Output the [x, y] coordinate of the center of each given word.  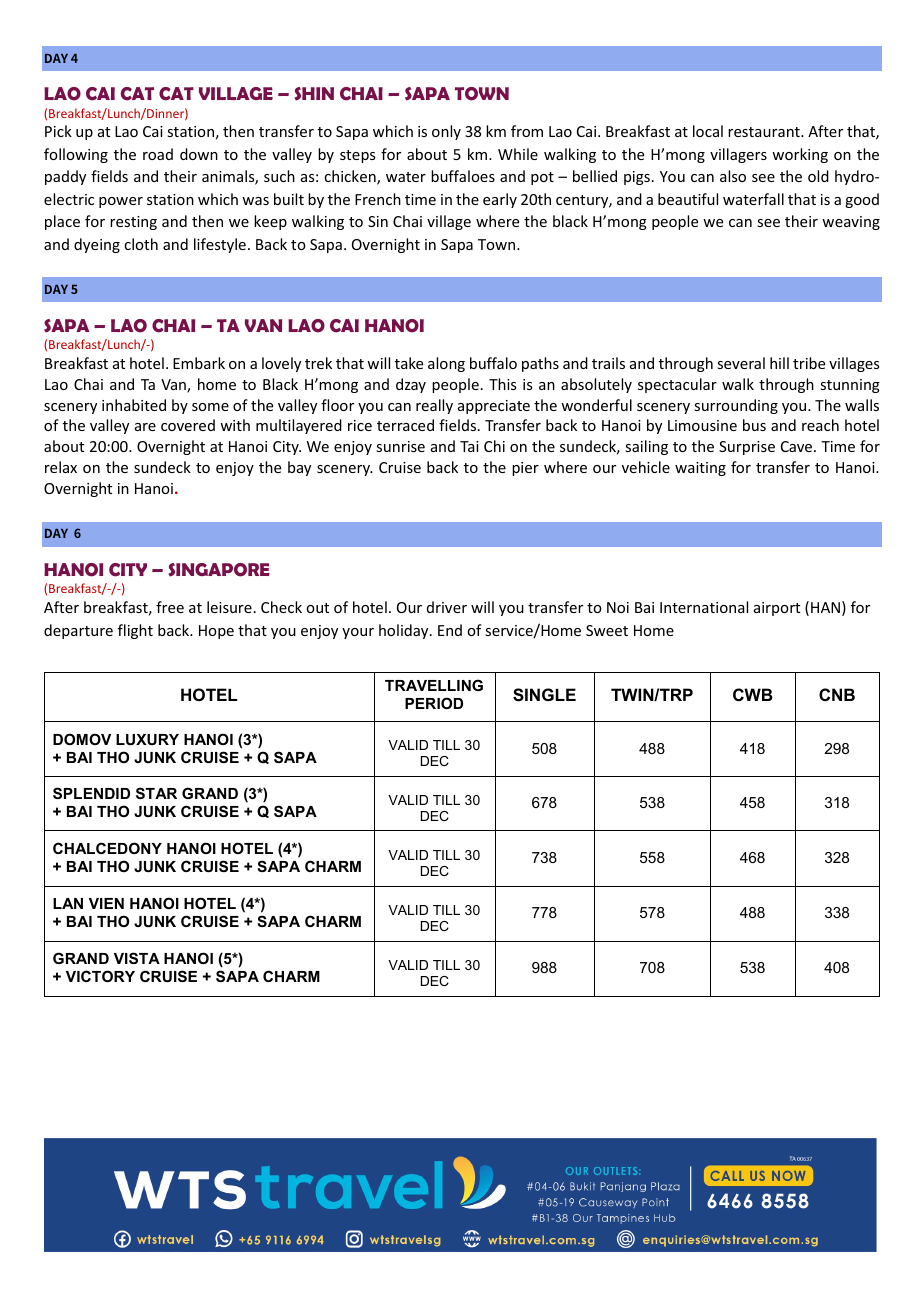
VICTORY [100, 976]
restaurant [765, 132]
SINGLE [544, 695]
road [158, 154]
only [446, 132]
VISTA [137, 958]
